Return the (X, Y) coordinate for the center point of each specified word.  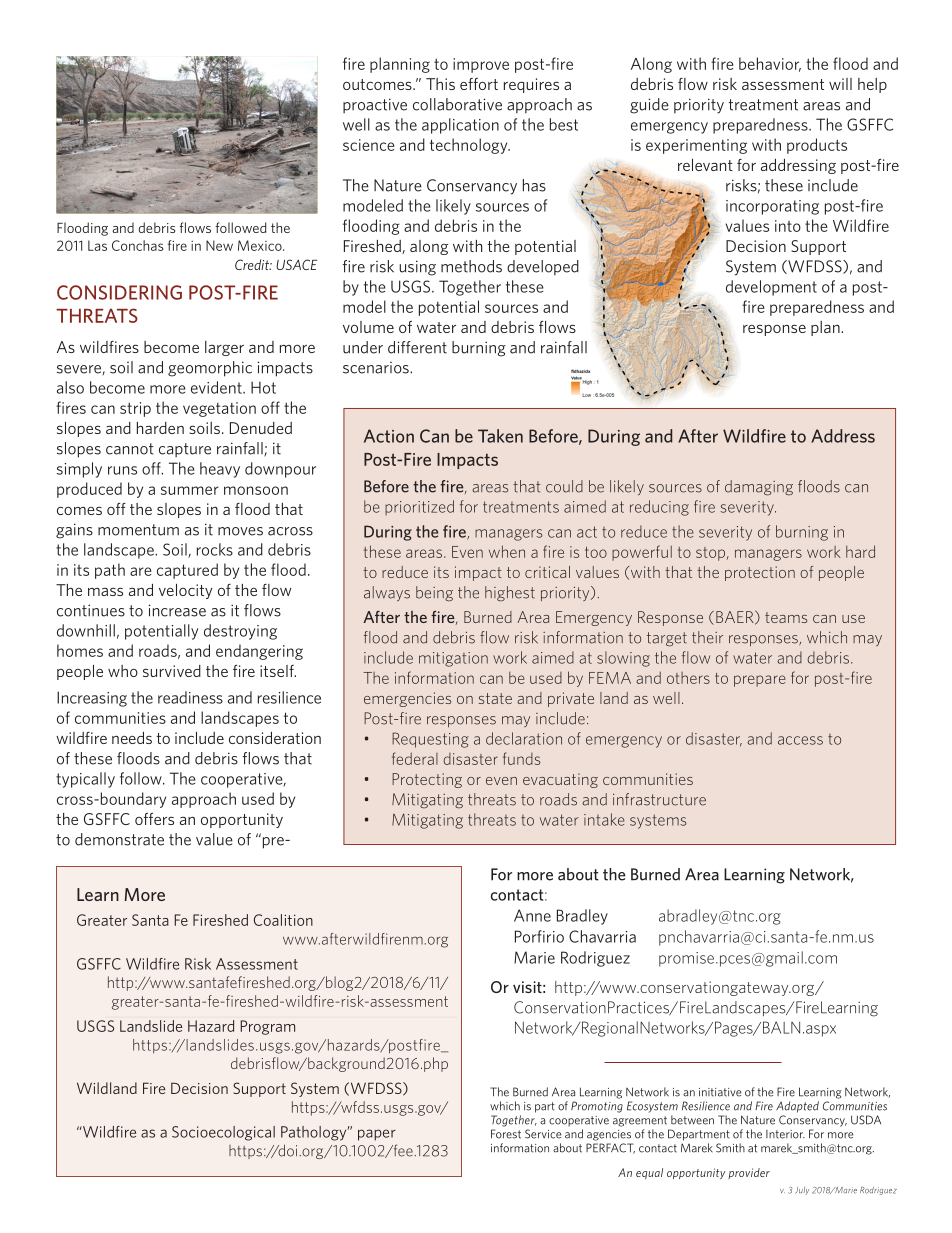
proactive (375, 105)
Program (268, 1027)
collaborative (457, 104)
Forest (506, 1134)
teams (786, 617)
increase (177, 610)
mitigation (453, 659)
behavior (770, 64)
